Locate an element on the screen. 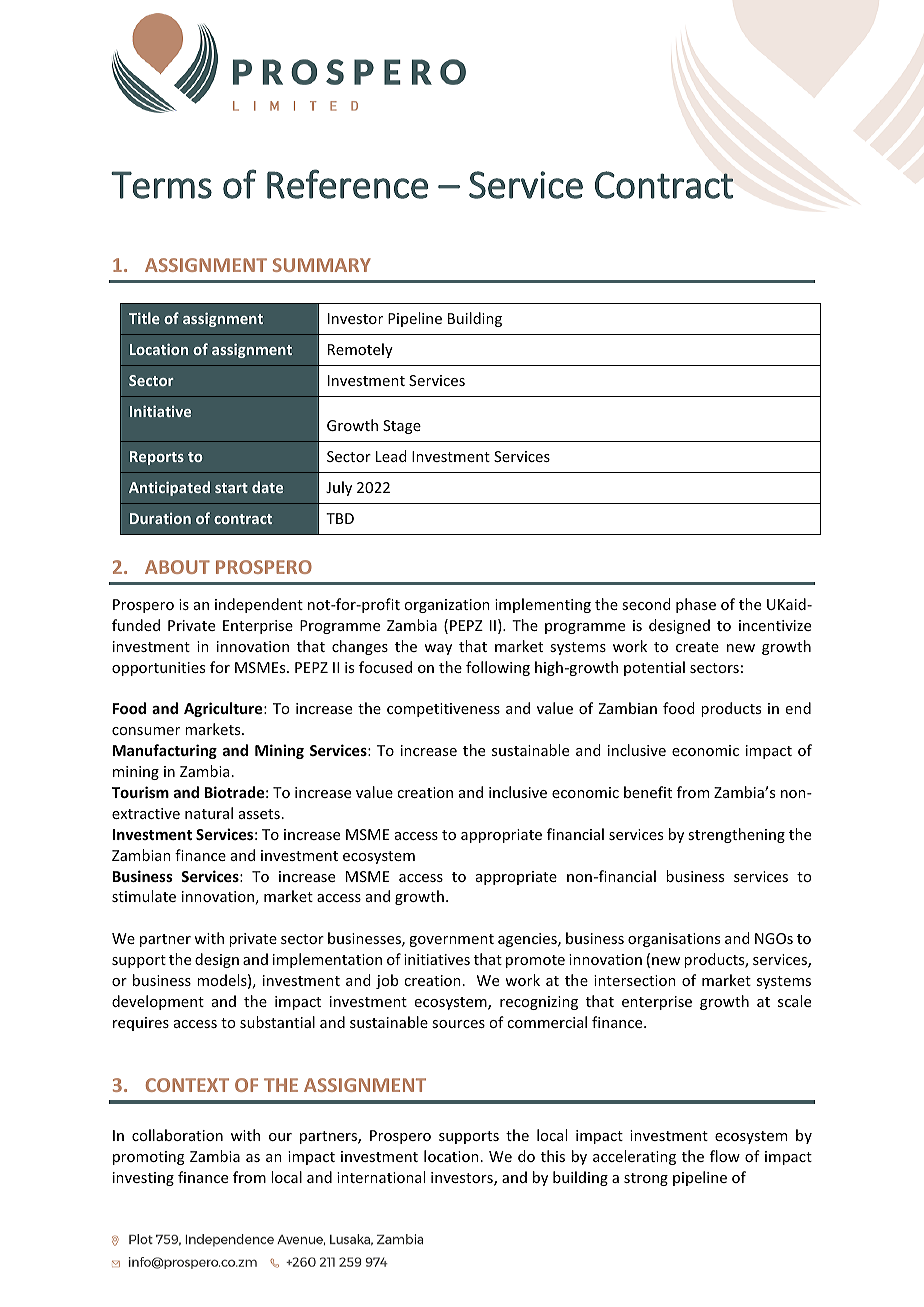 The height and width of the screenshot is (1307, 924). Terms is located at coordinates (161, 185).
